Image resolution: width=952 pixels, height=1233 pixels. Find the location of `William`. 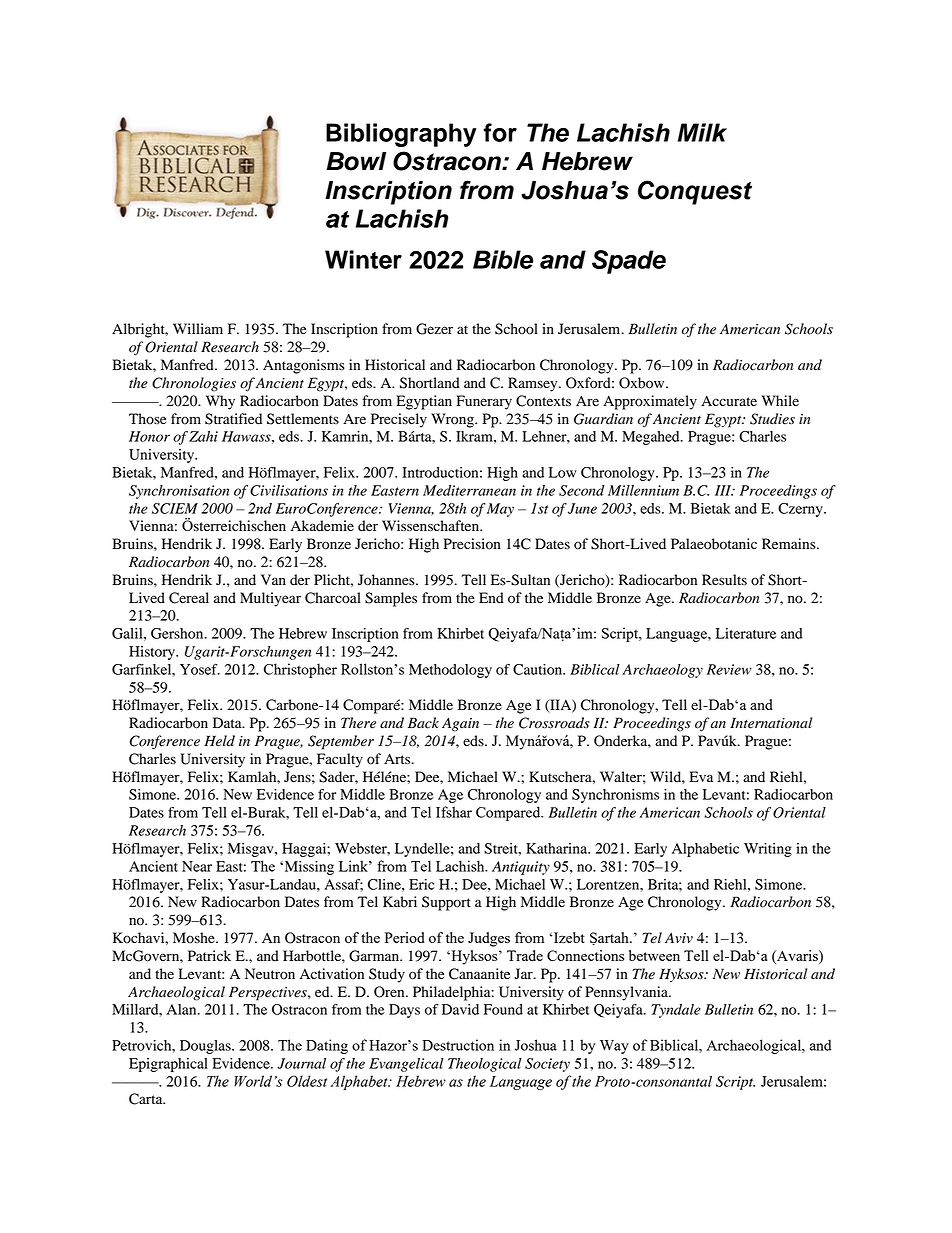

William is located at coordinates (198, 328).
